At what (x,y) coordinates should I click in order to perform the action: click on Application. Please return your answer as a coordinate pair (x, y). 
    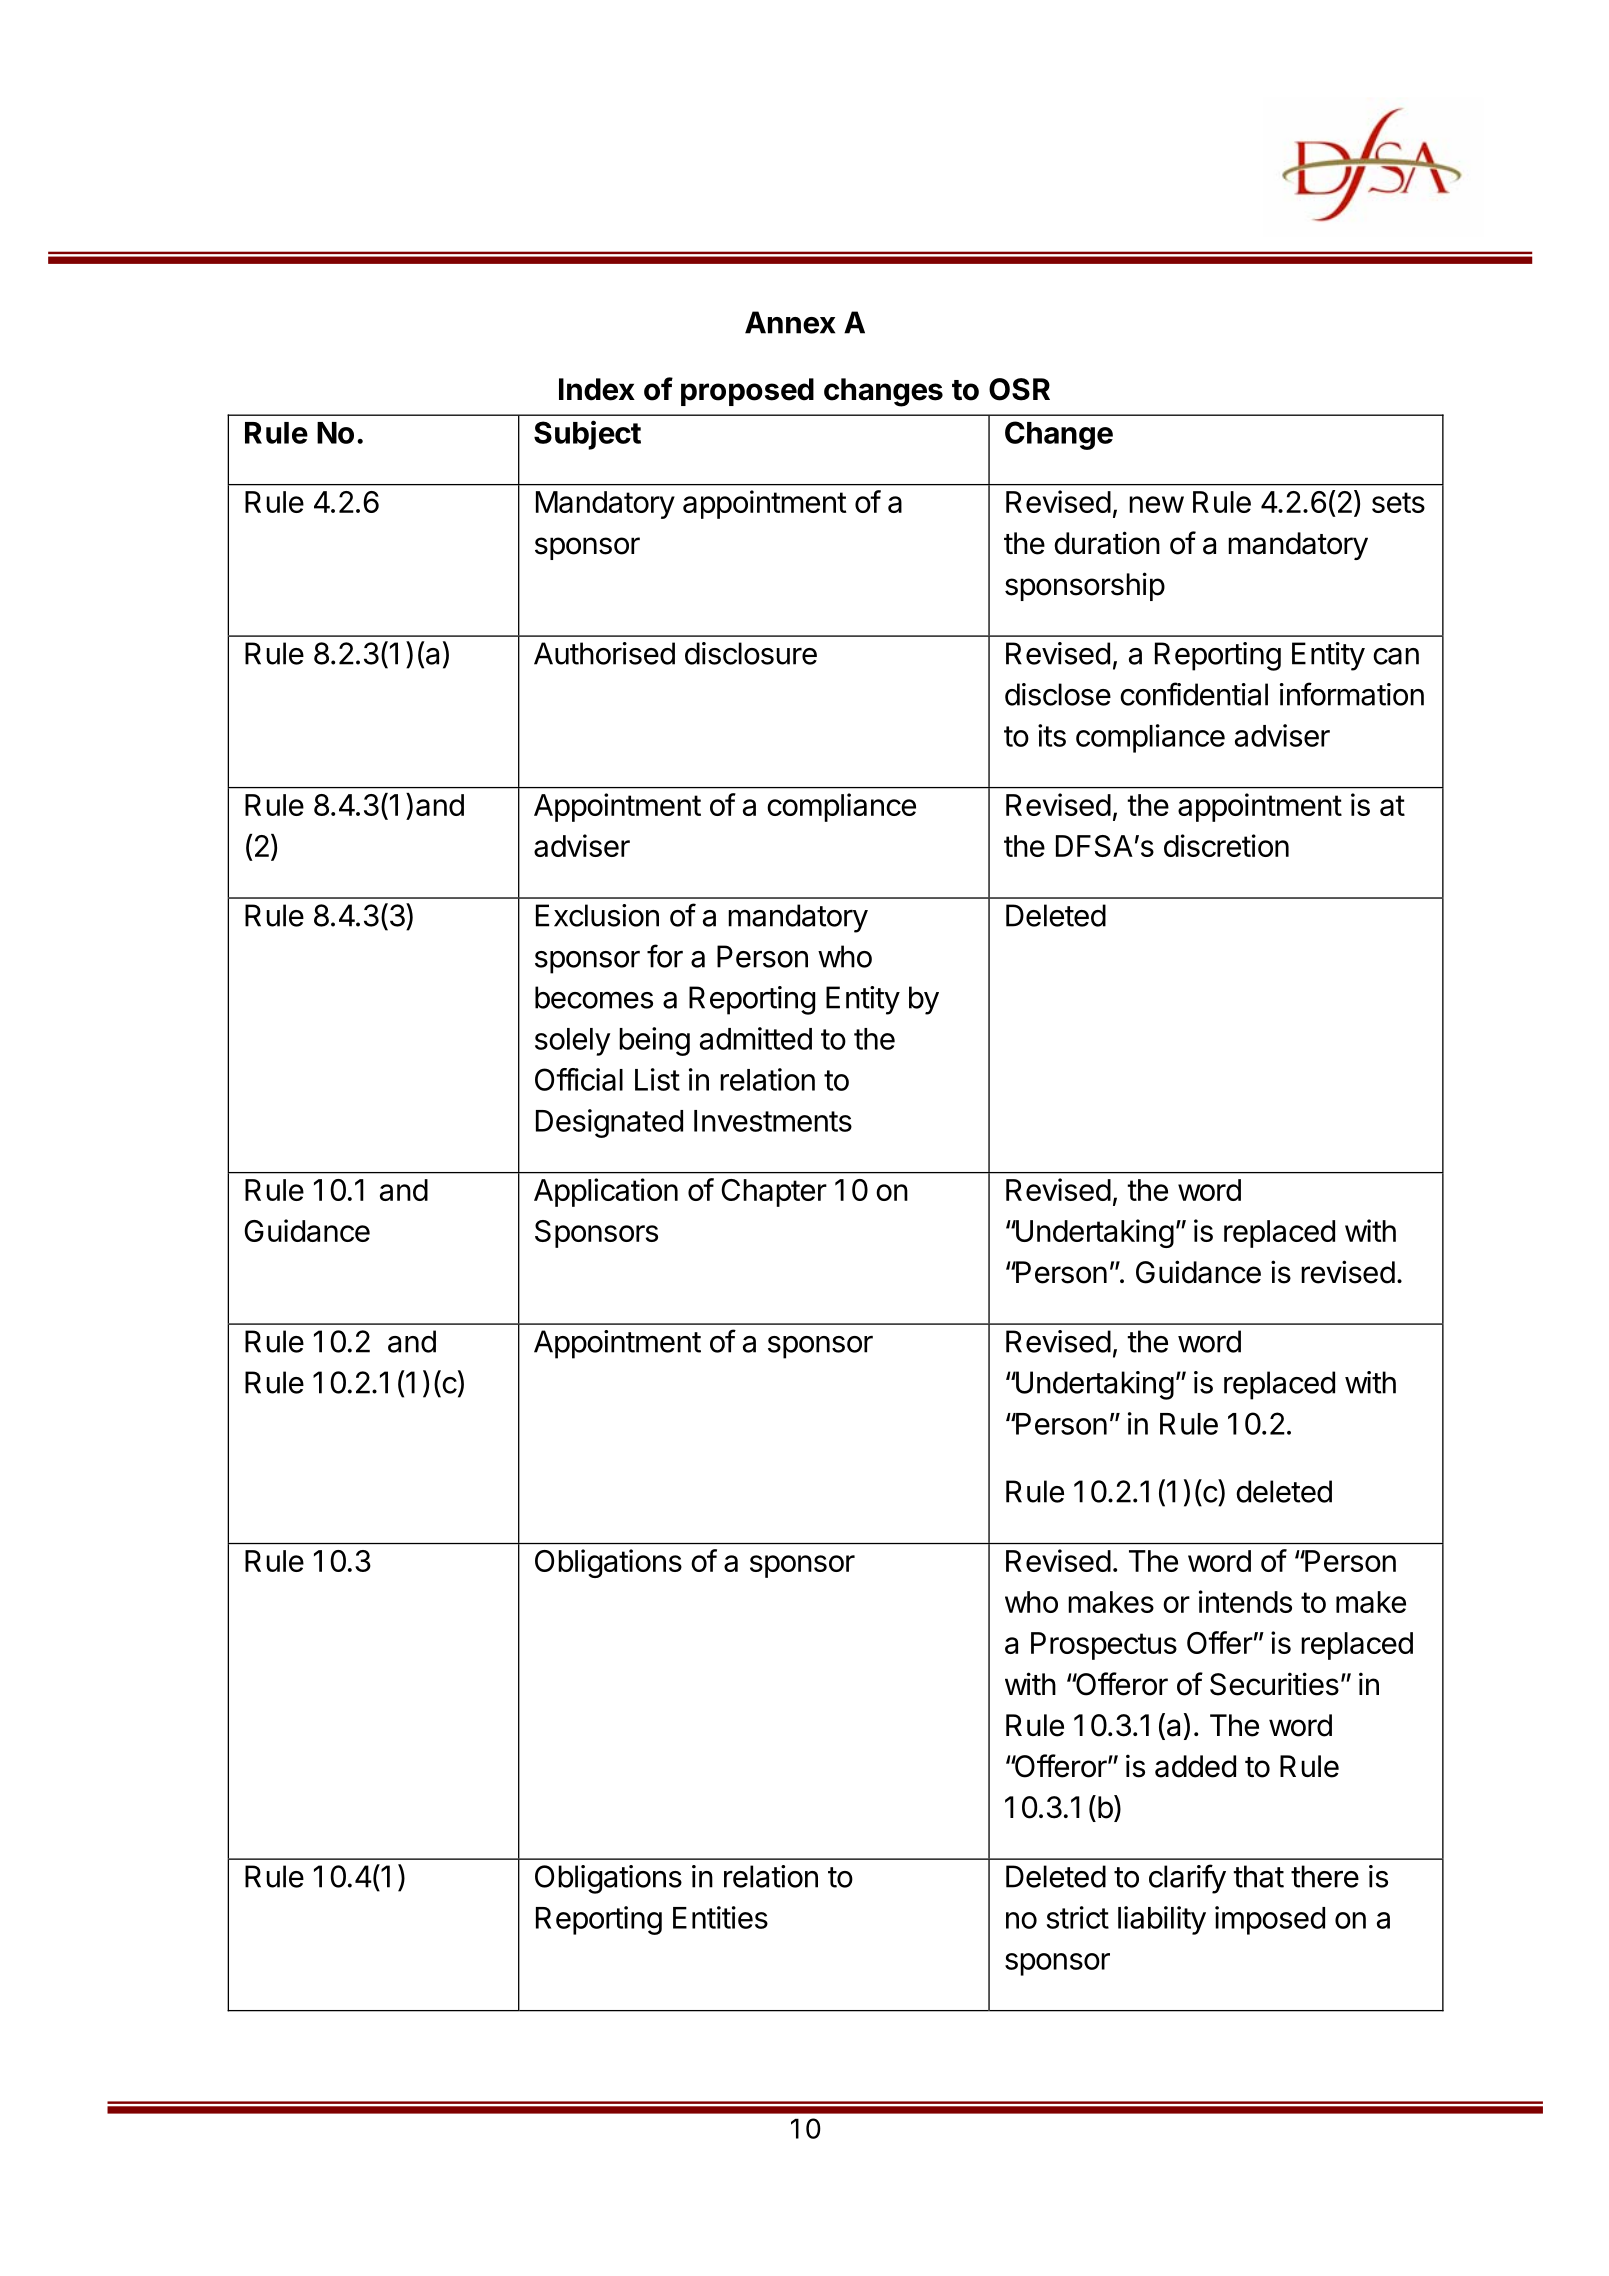
    Looking at the image, I should click on (606, 1192).
